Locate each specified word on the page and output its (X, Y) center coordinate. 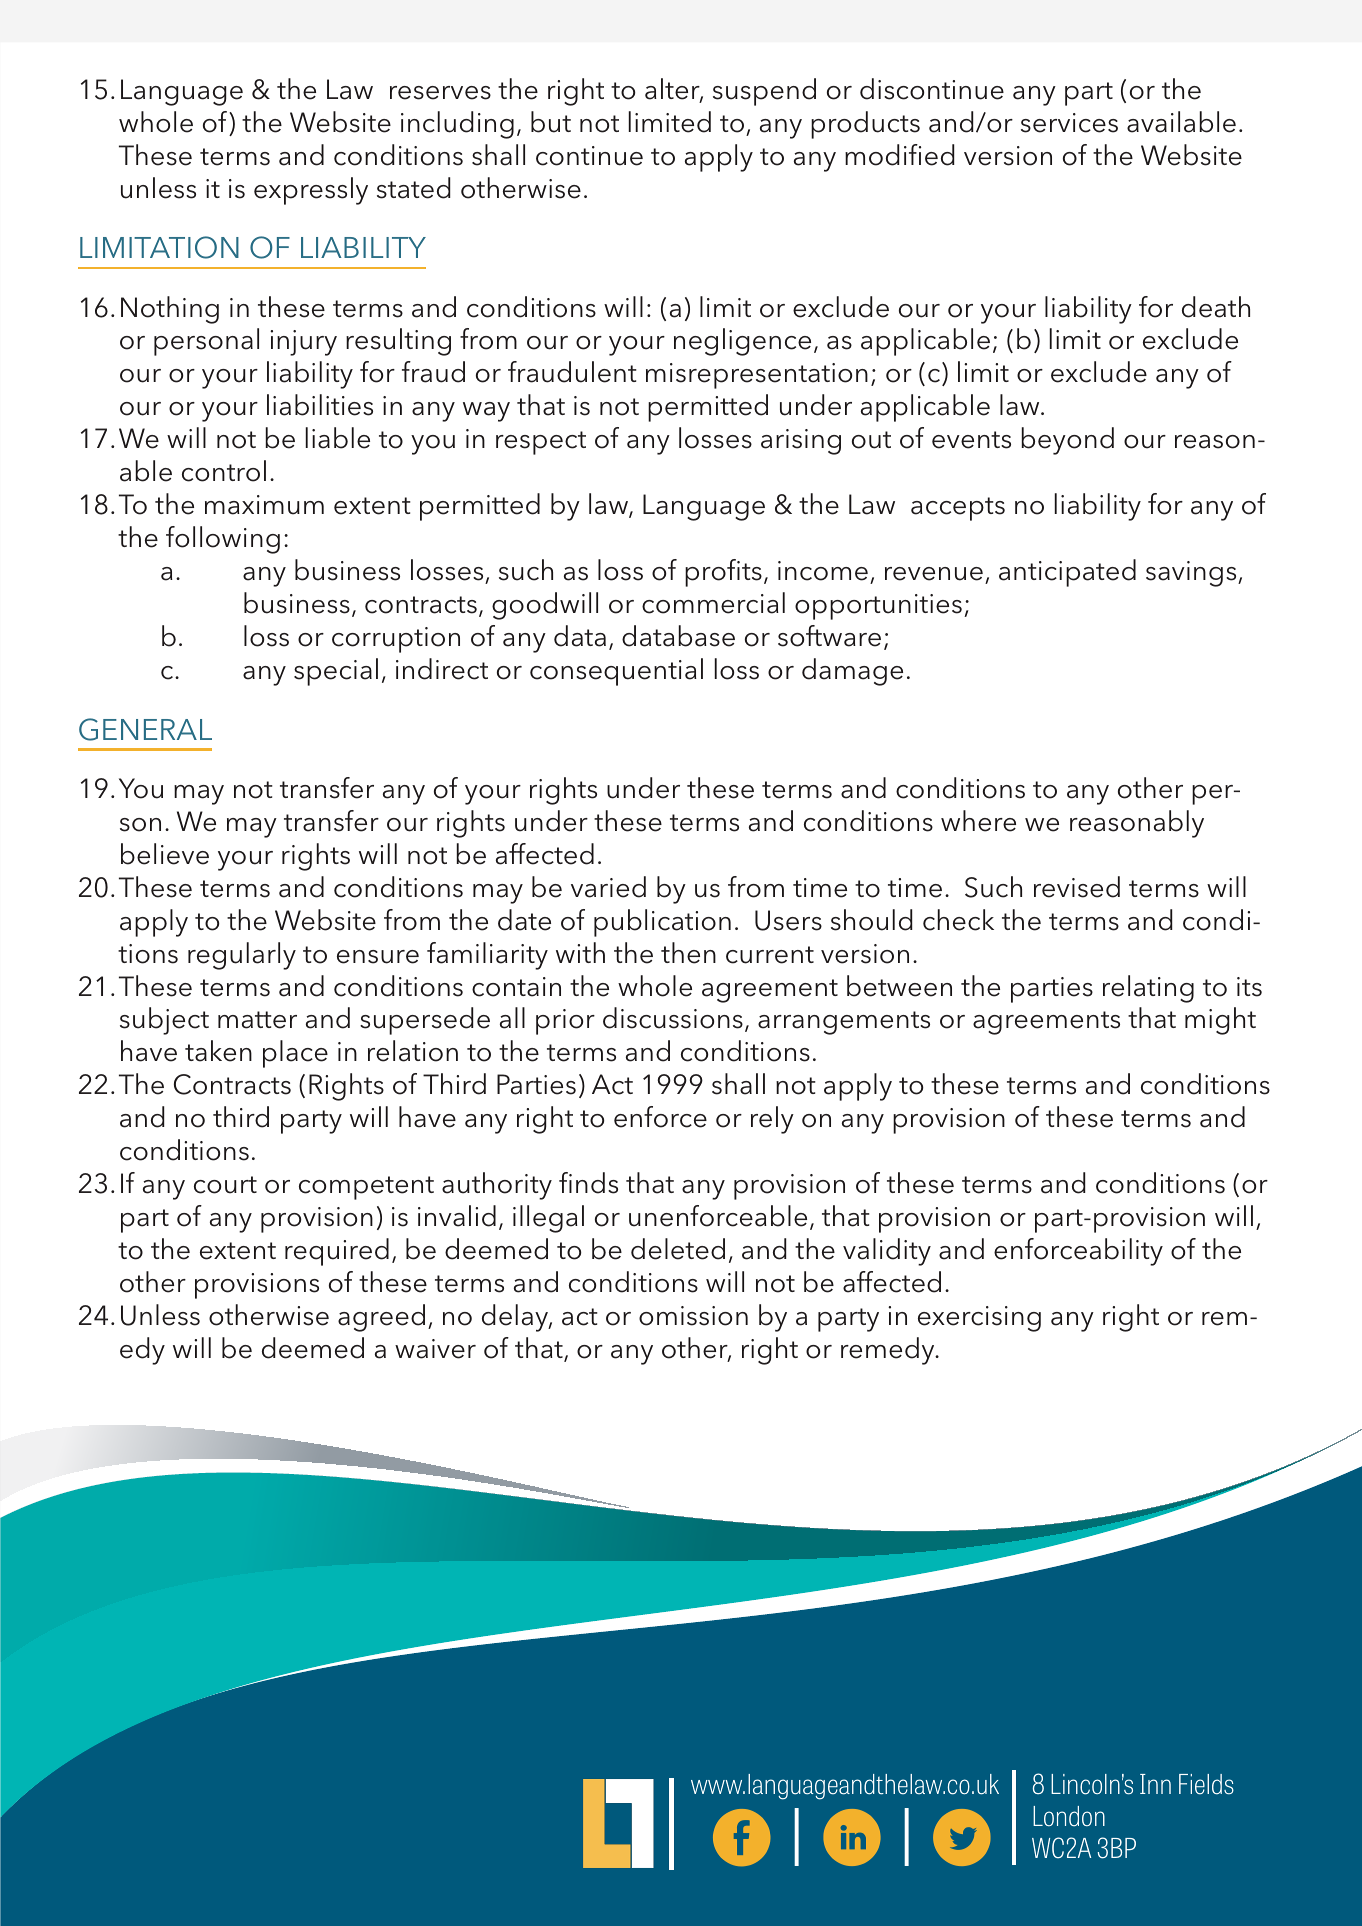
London (1069, 1816)
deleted (678, 1249)
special (336, 672)
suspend (764, 92)
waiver (435, 1349)
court (225, 1185)
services (1069, 123)
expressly (311, 191)
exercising (979, 1319)
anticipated (1067, 573)
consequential (616, 672)
